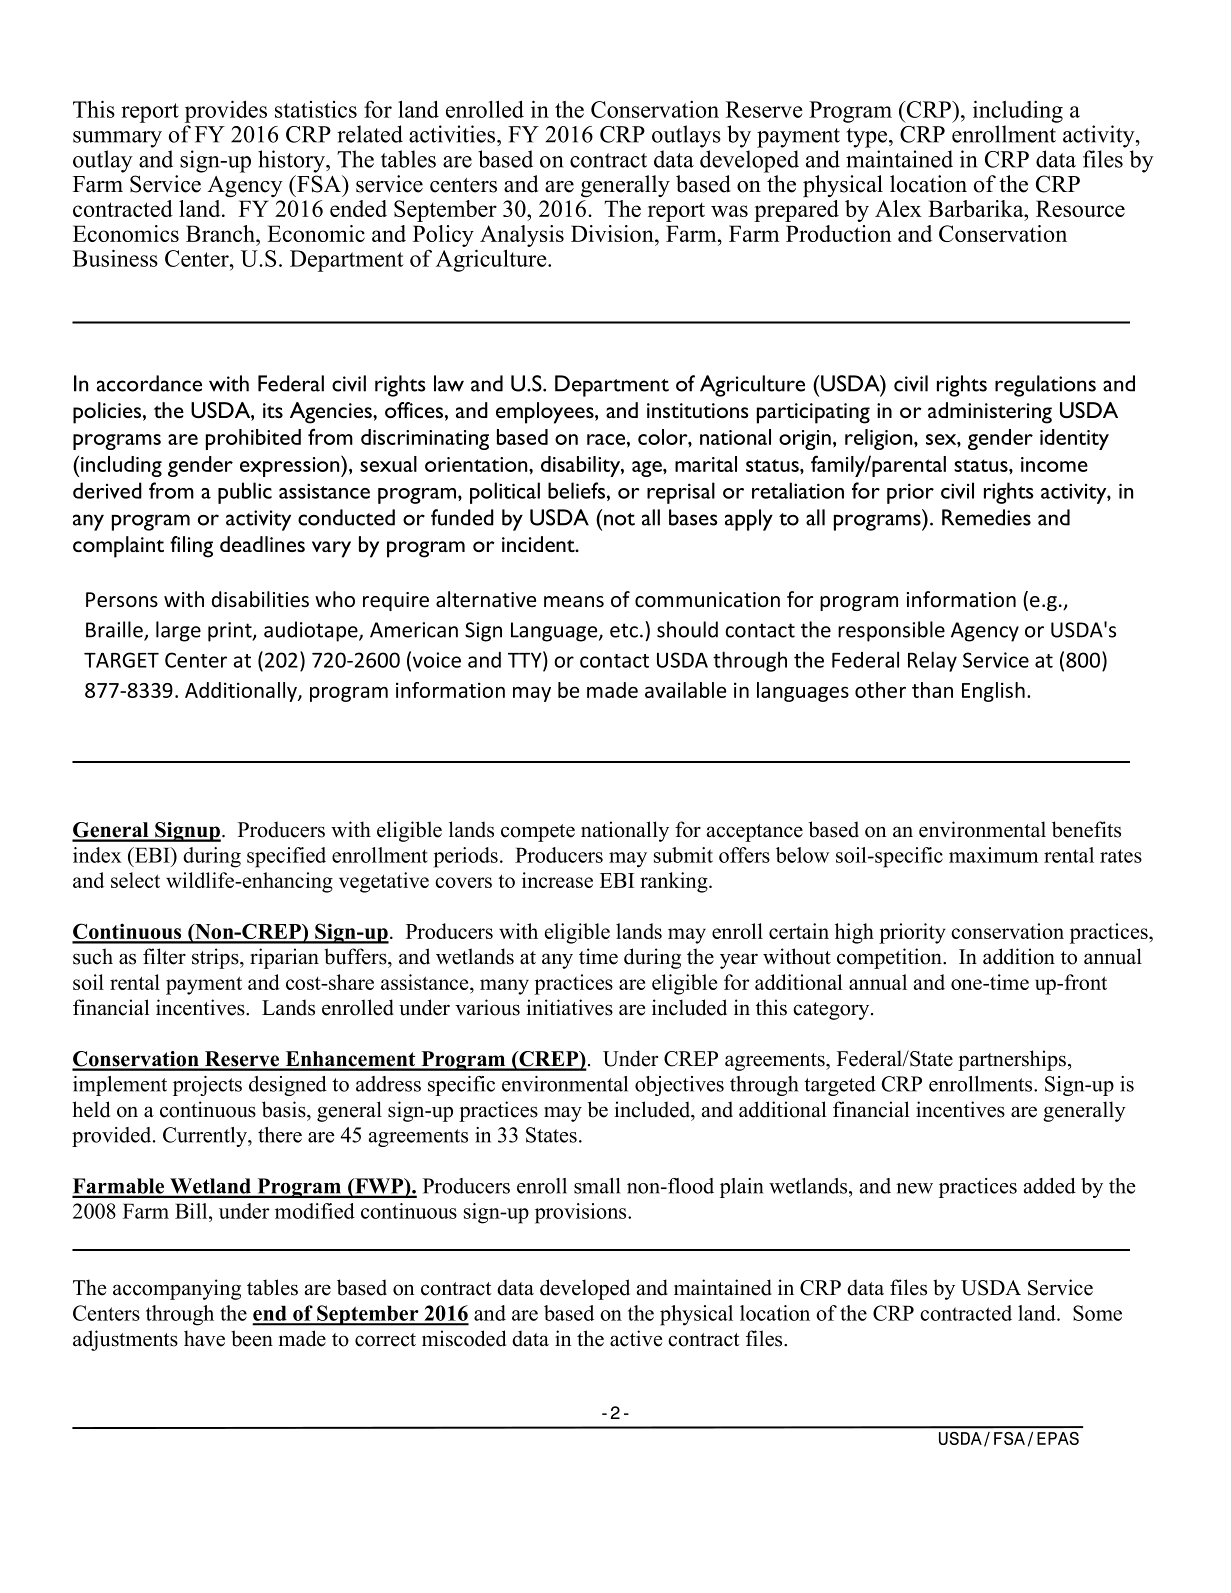 This screenshot has height=1593, width=1231. Describe the element at coordinates (191, 547) in the screenshot. I see `filing` at that location.
